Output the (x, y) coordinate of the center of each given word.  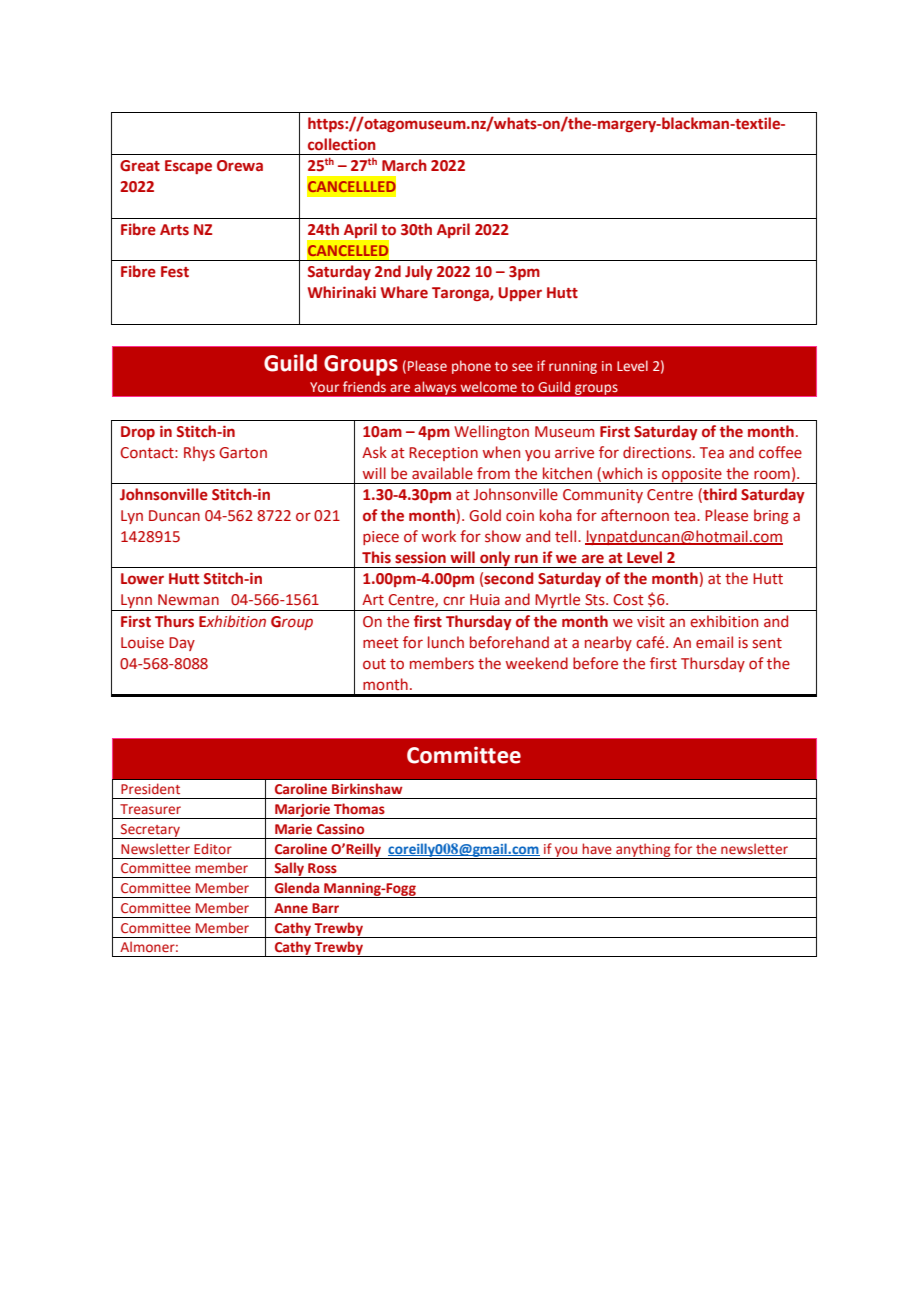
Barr (325, 908)
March (404, 165)
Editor (213, 848)
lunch (446, 642)
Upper (520, 294)
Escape (188, 167)
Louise (142, 643)
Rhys (199, 453)
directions (658, 452)
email (714, 642)
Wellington (491, 432)
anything (643, 851)
